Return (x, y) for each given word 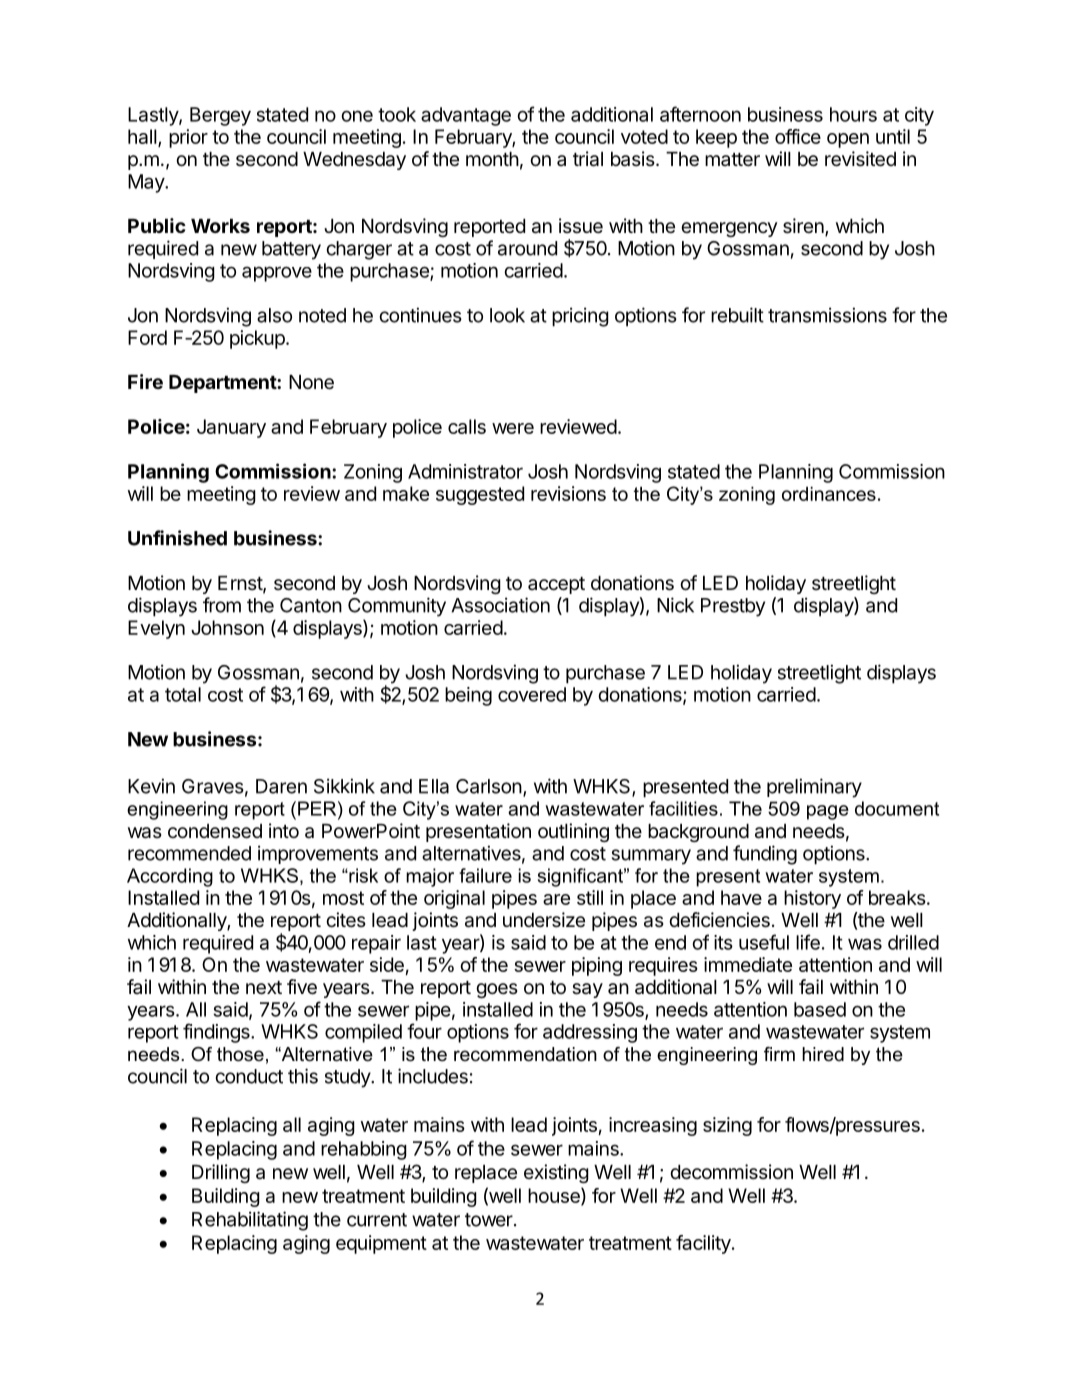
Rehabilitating (250, 1221)
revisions (568, 493)
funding (765, 855)
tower (490, 1220)
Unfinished (177, 538)
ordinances (829, 494)
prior (188, 138)
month (492, 159)
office (798, 136)
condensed (215, 831)
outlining (573, 832)
